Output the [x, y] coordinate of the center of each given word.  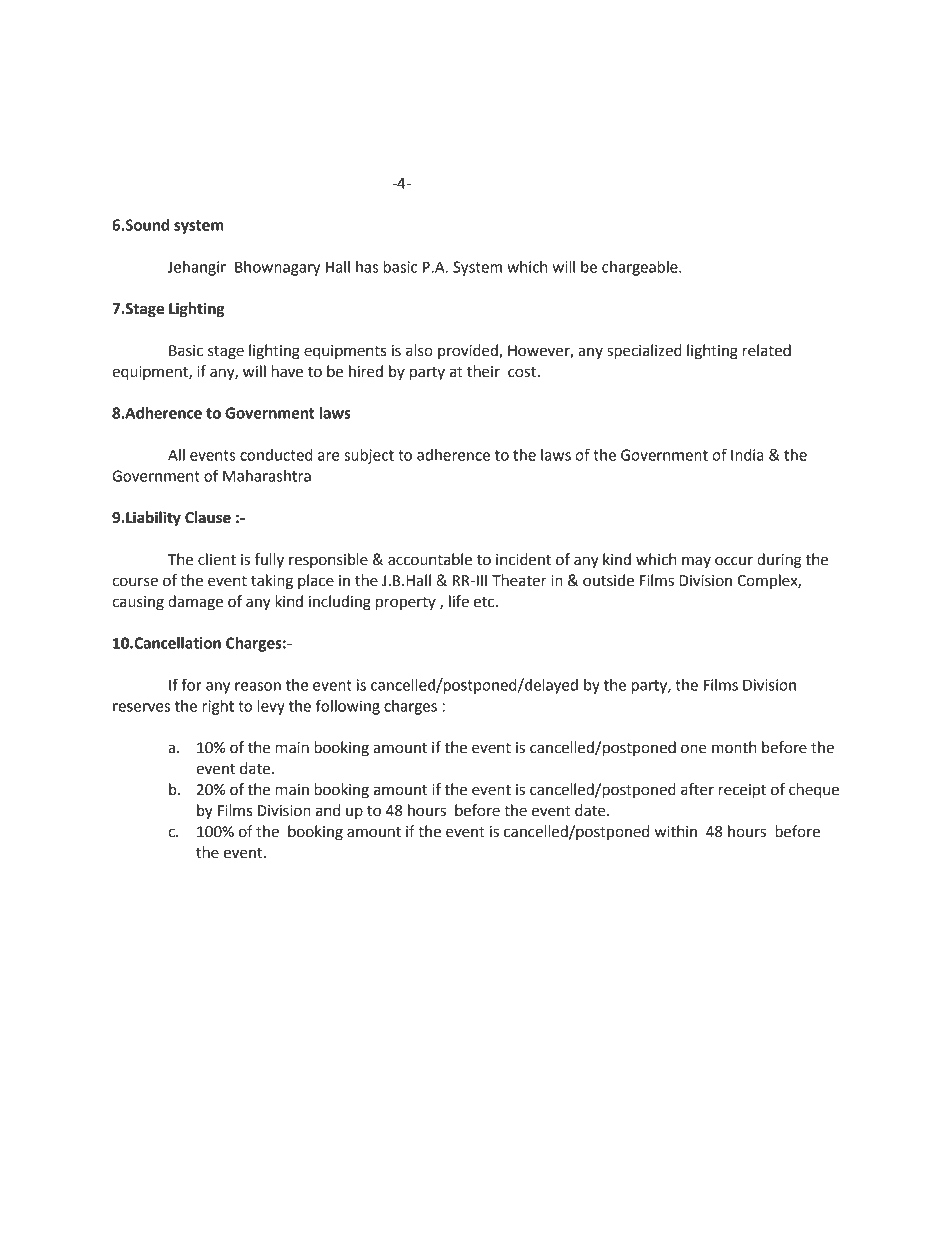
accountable [430, 559]
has [367, 267]
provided [469, 351]
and [328, 810]
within [676, 831]
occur [734, 561]
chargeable [641, 268]
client [217, 559]
